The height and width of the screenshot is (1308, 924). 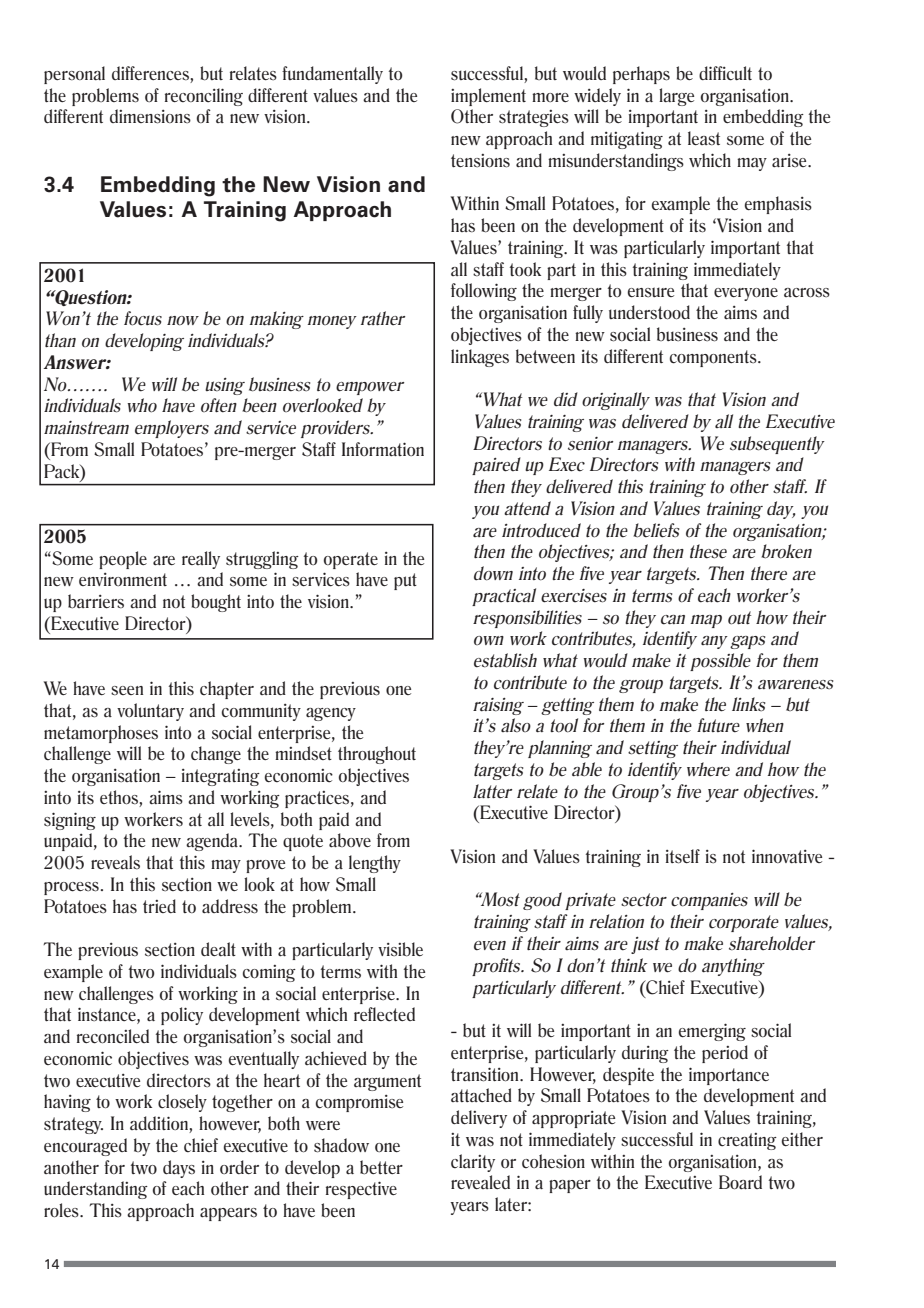 What do you see at coordinates (740, 1182) in the screenshot?
I see `Board` at bounding box center [740, 1182].
